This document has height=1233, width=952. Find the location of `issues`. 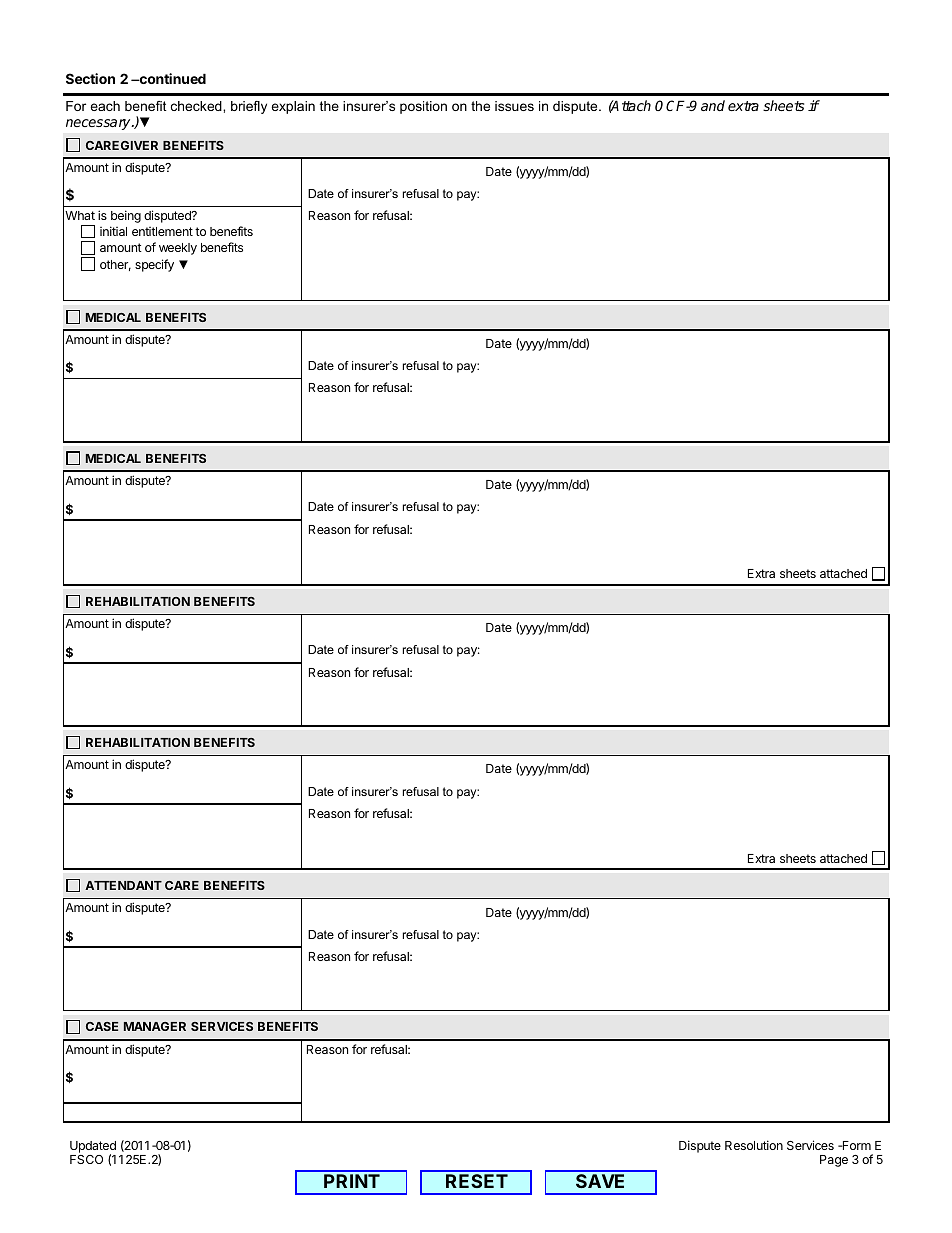

issues is located at coordinates (514, 106).
